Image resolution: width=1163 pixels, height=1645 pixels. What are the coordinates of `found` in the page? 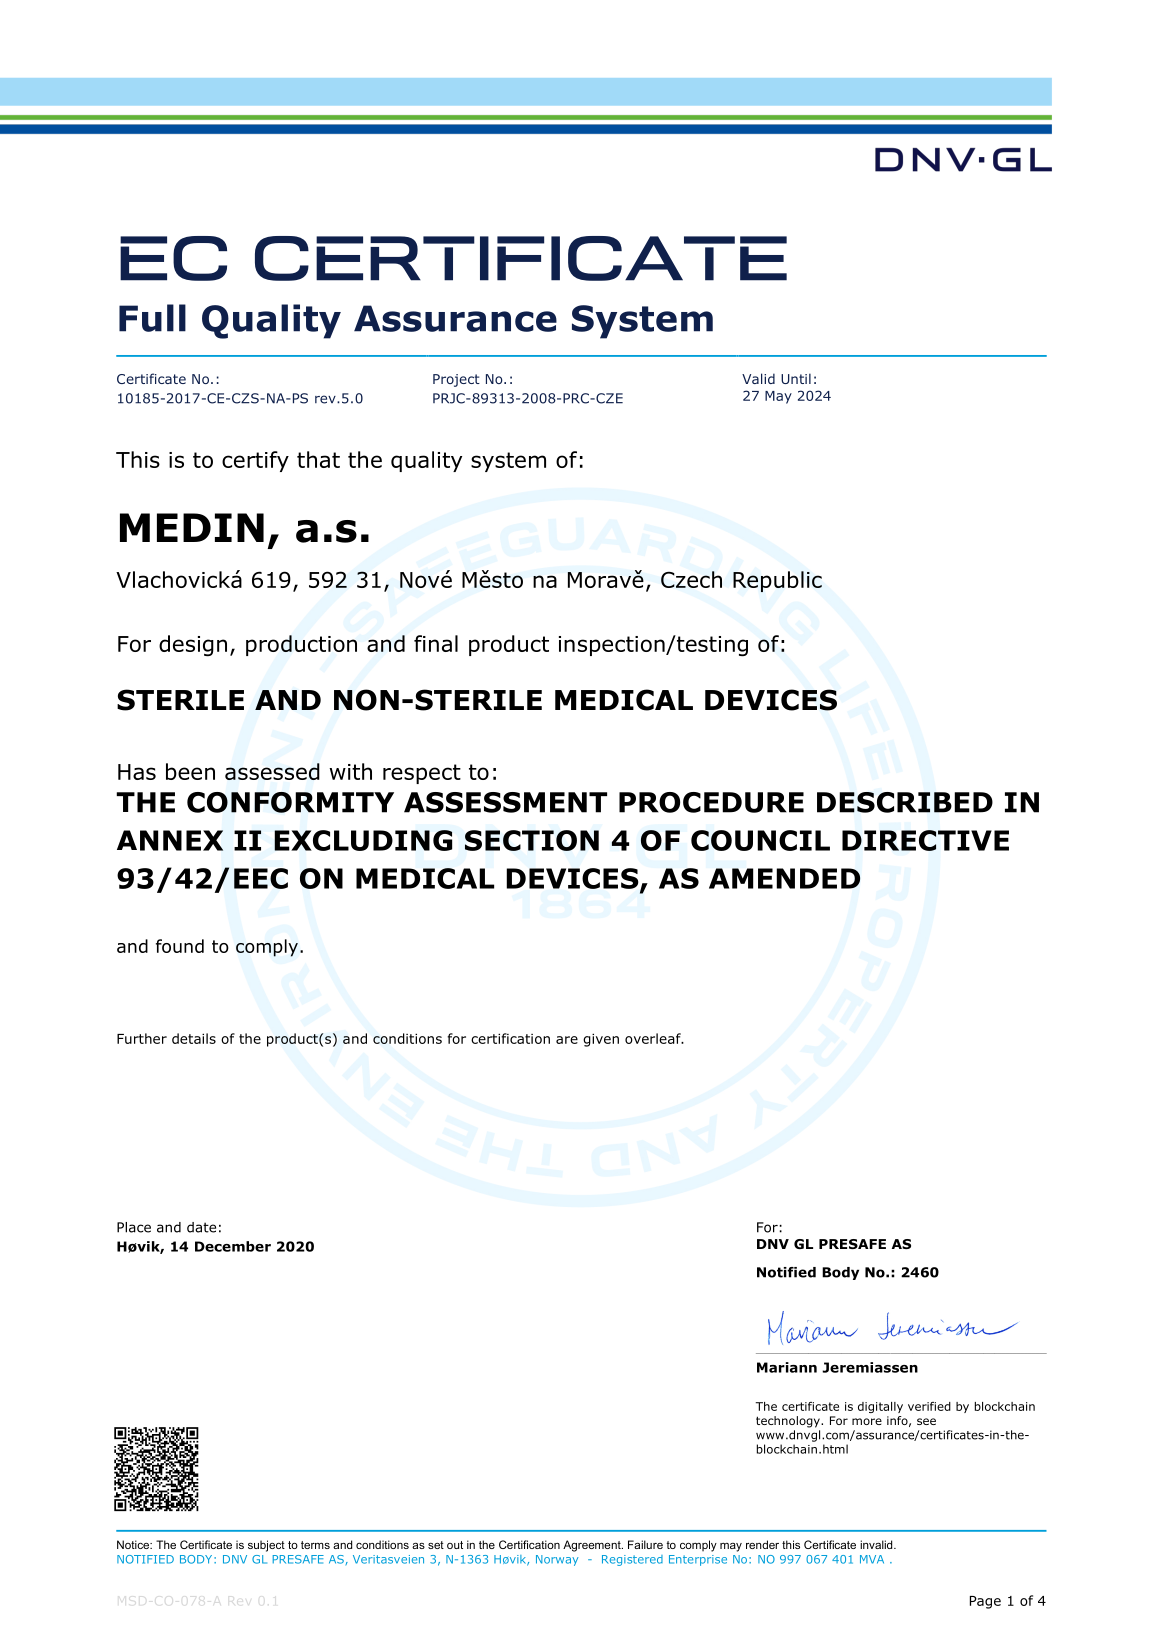 It's located at (180, 946).
